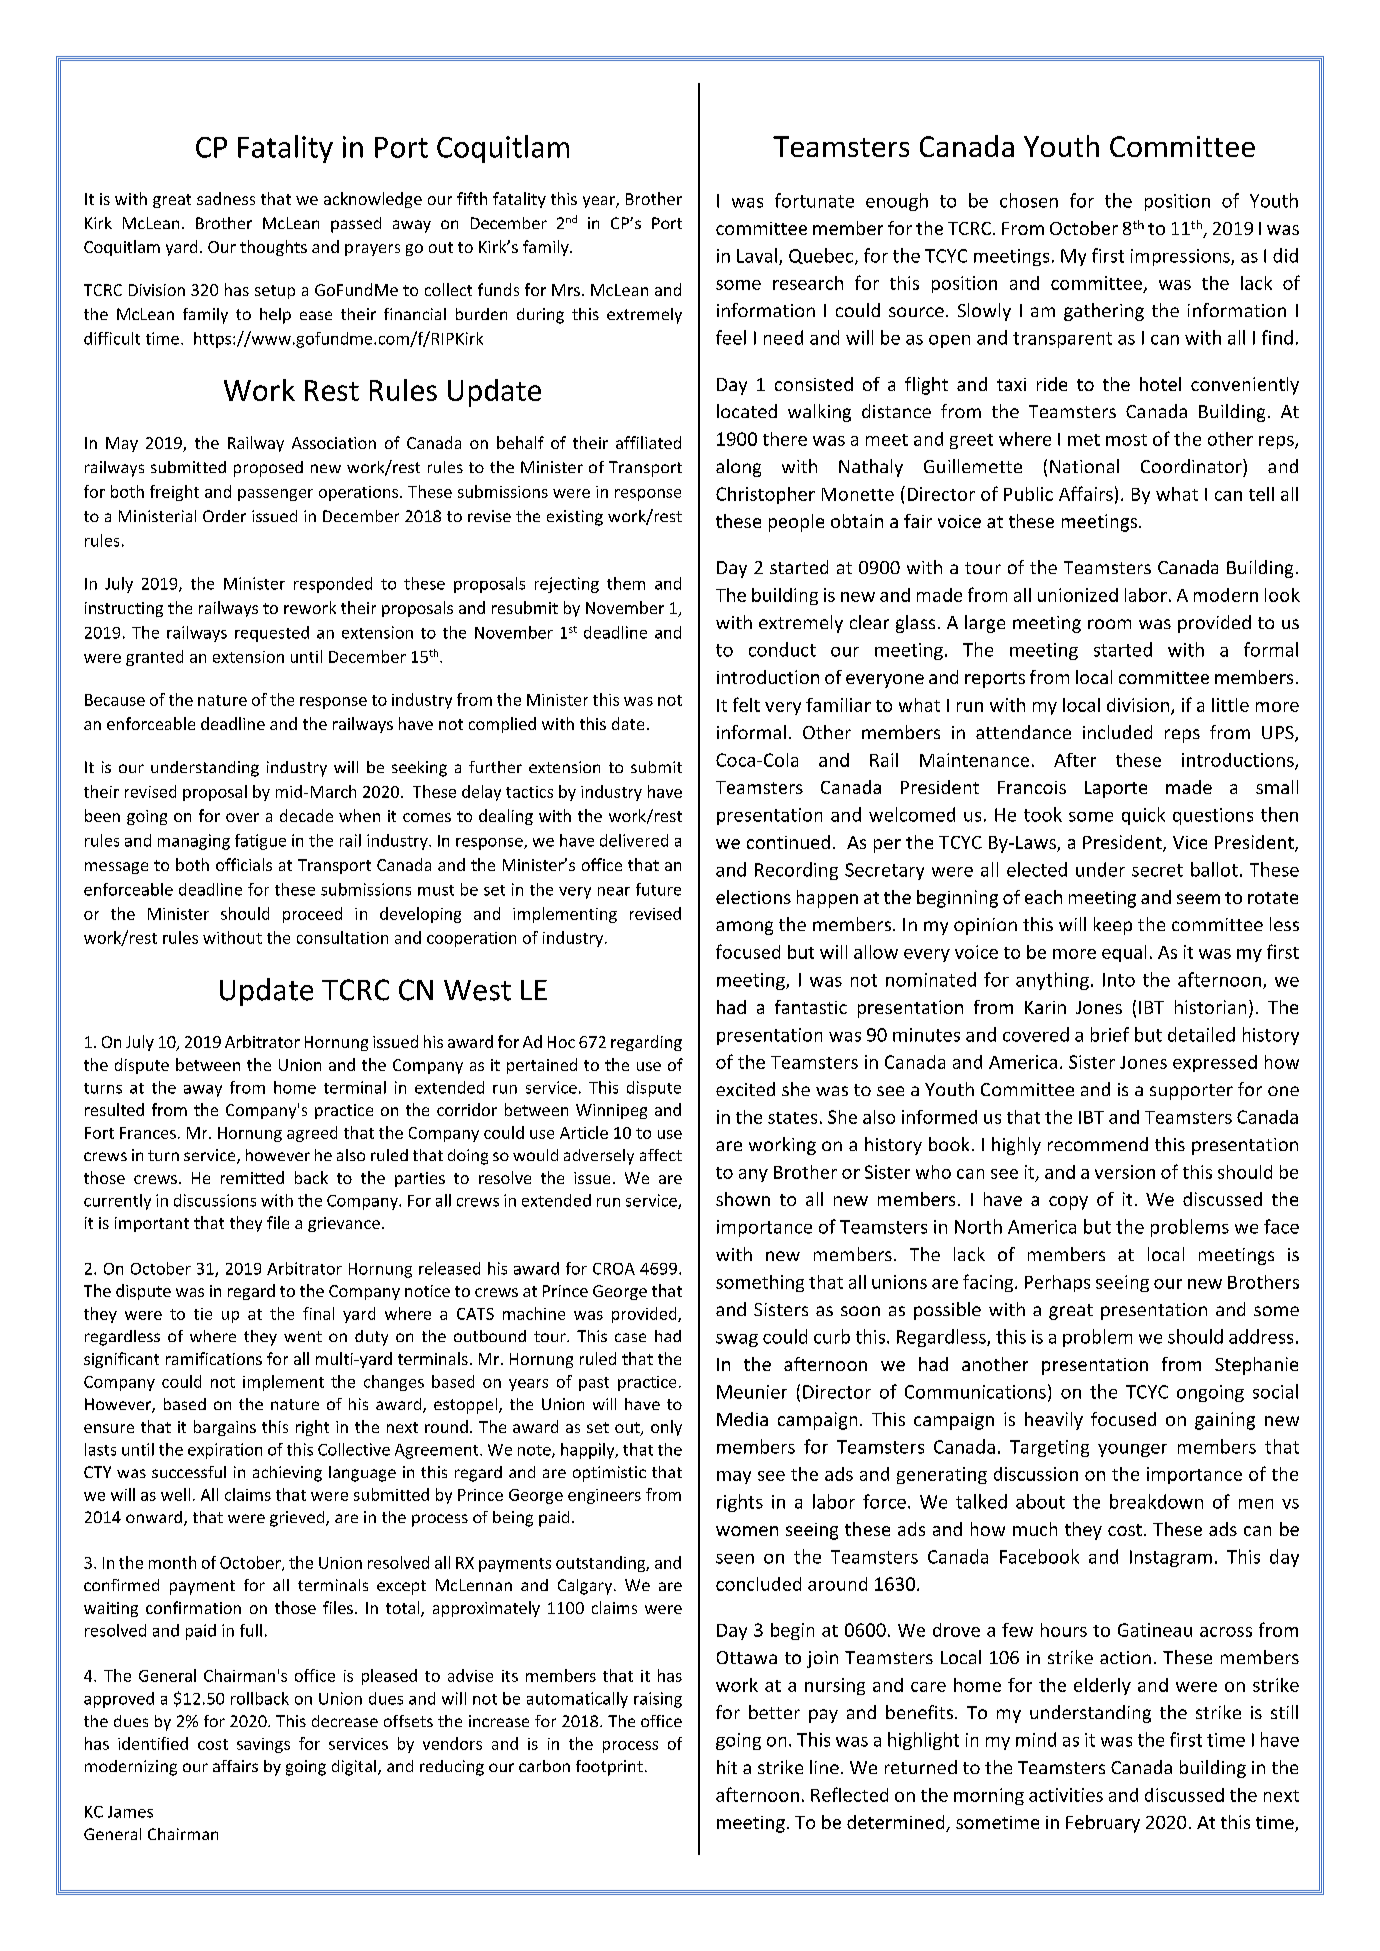 This image has height=1951, width=1380. I want to click on hit, so click(727, 1767).
